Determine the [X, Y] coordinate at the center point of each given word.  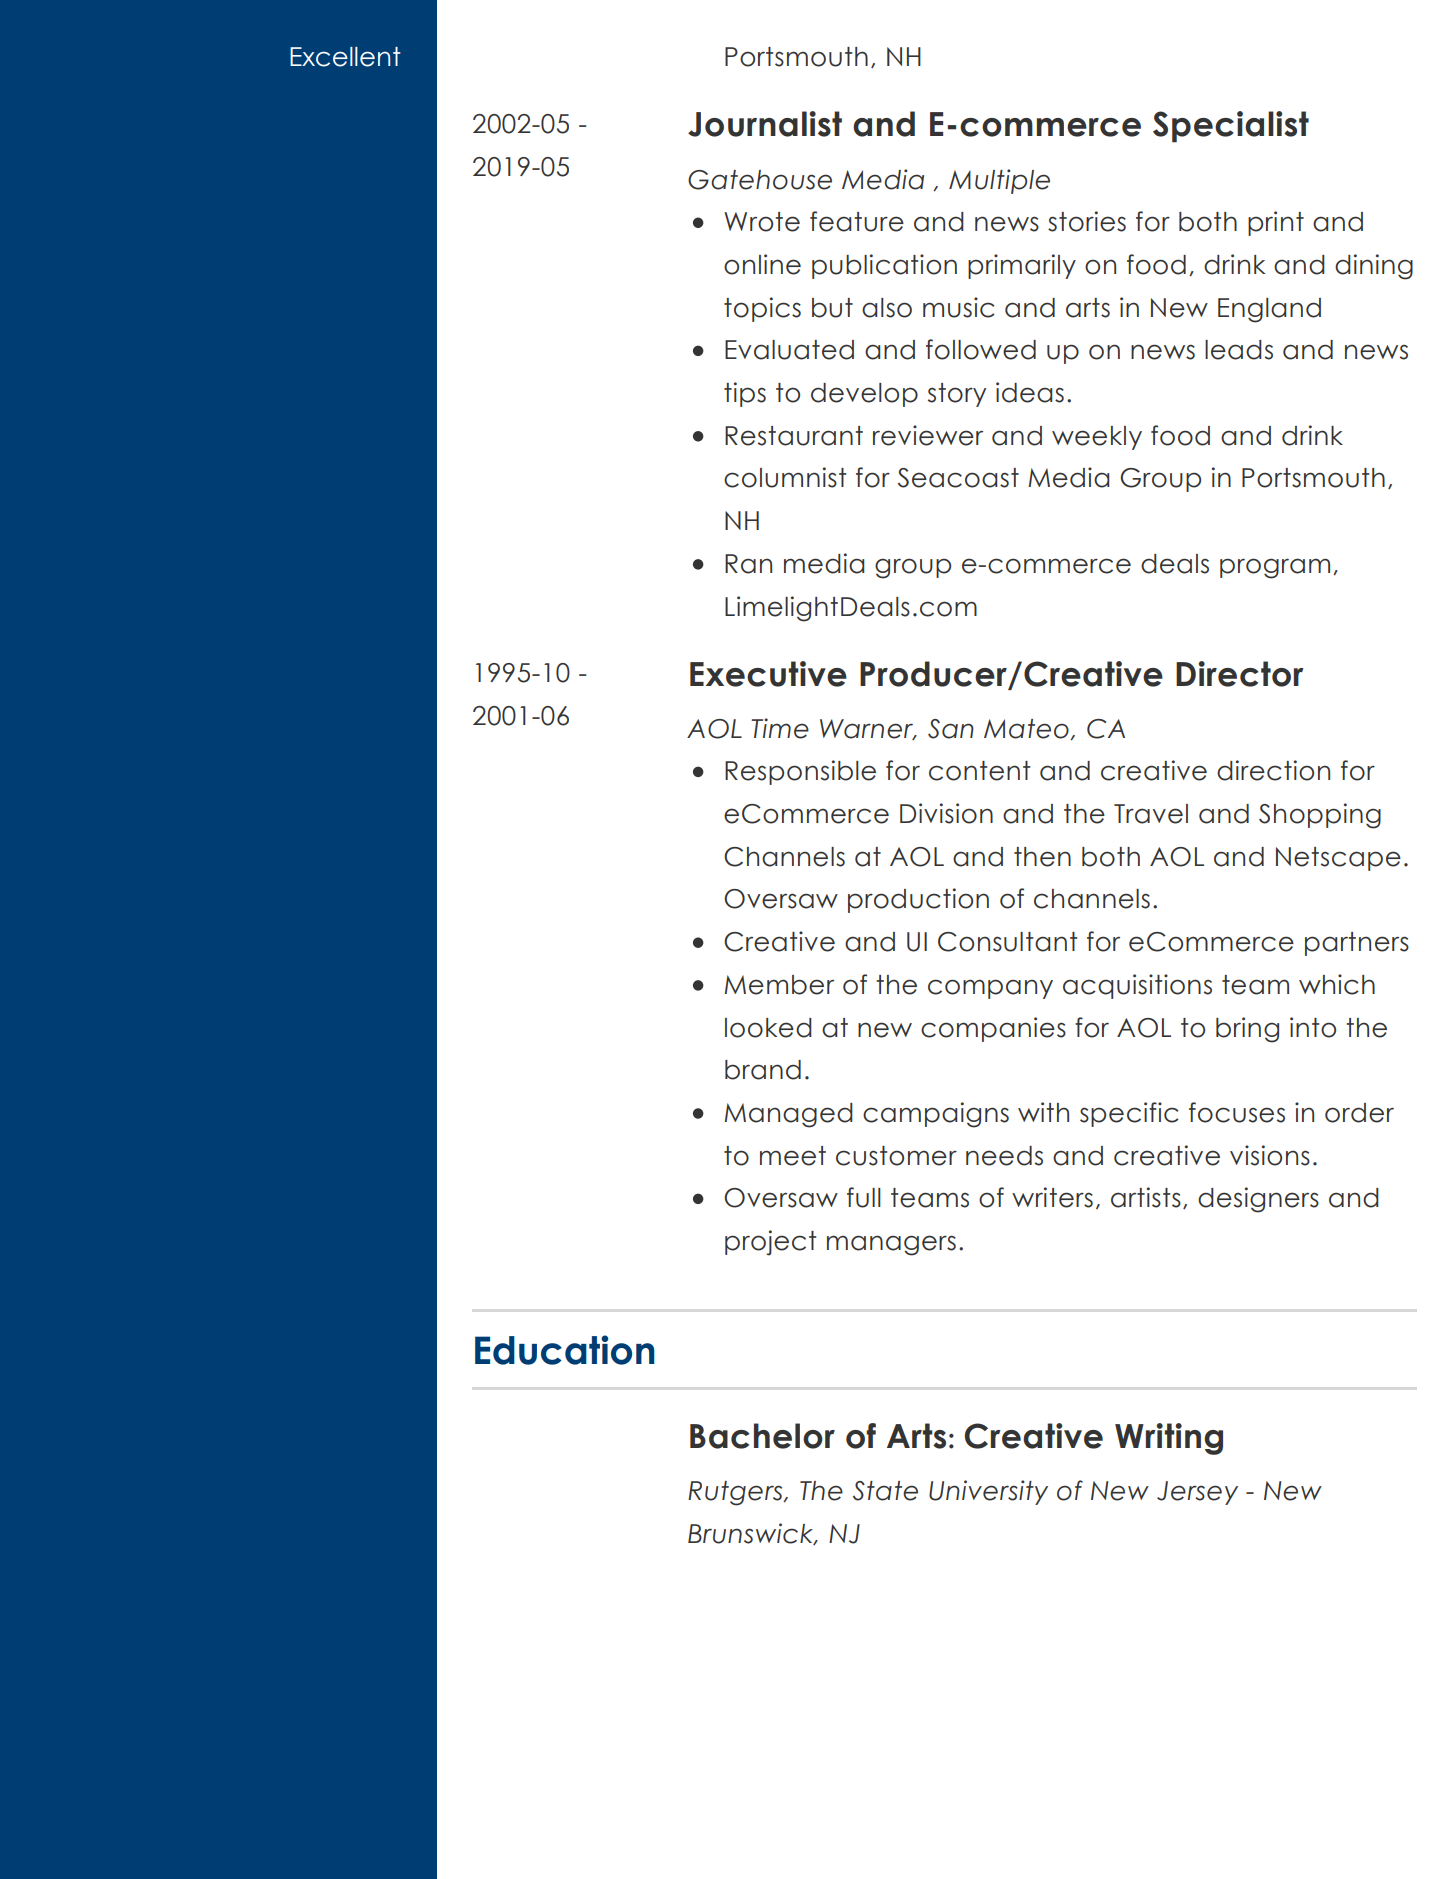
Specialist [1231, 127]
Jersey [1197, 1493]
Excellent [345, 57]
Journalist [765, 124]
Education [565, 1350]
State [885, 1491]
